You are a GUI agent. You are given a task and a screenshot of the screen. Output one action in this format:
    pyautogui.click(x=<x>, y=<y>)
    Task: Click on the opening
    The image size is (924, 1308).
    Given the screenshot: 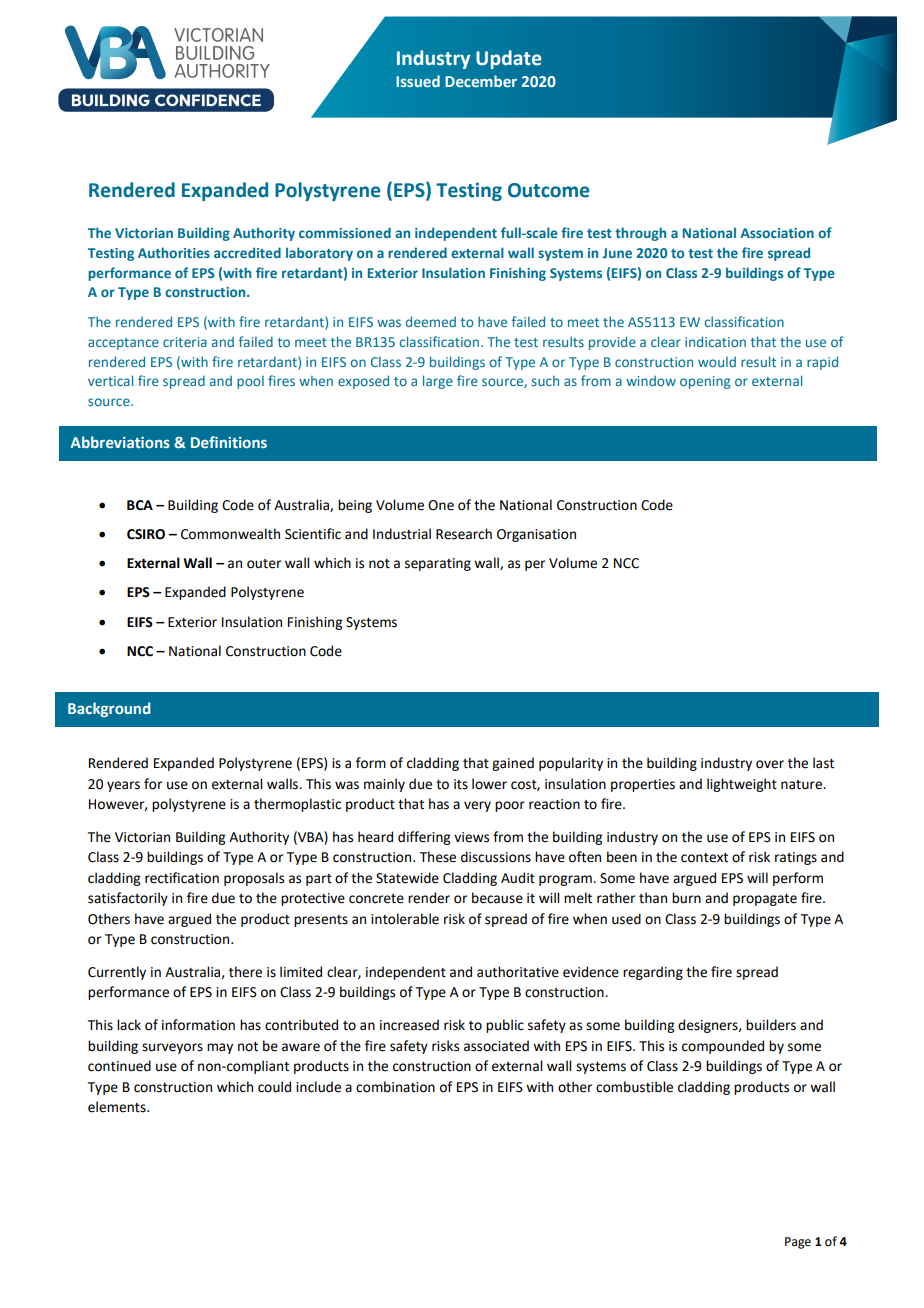 What is the action you would take?
    pyautogui.click(x=705, y=382)
